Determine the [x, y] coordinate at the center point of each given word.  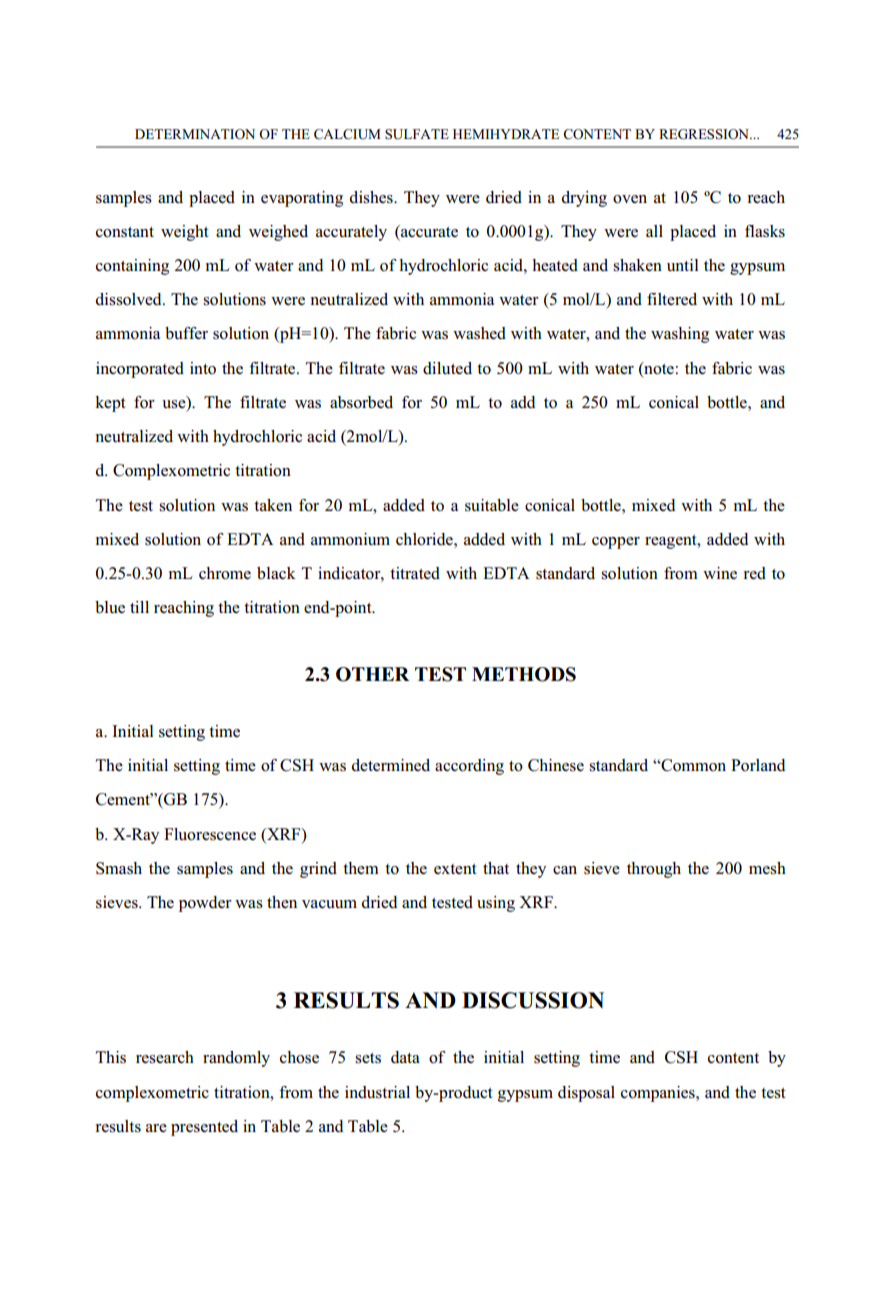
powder [205, 904]
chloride [425, 539]
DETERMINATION [195, 134]
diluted [447, 368]
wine [720, 573]
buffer [186, 333]
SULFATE [417, 134]
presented [204, 1128]
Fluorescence [210, 834]
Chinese [556, 765]
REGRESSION [705, 134]
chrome [225, 573]
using [496, 904]
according [469, 767]
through [654, 870]
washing [680, 335]
